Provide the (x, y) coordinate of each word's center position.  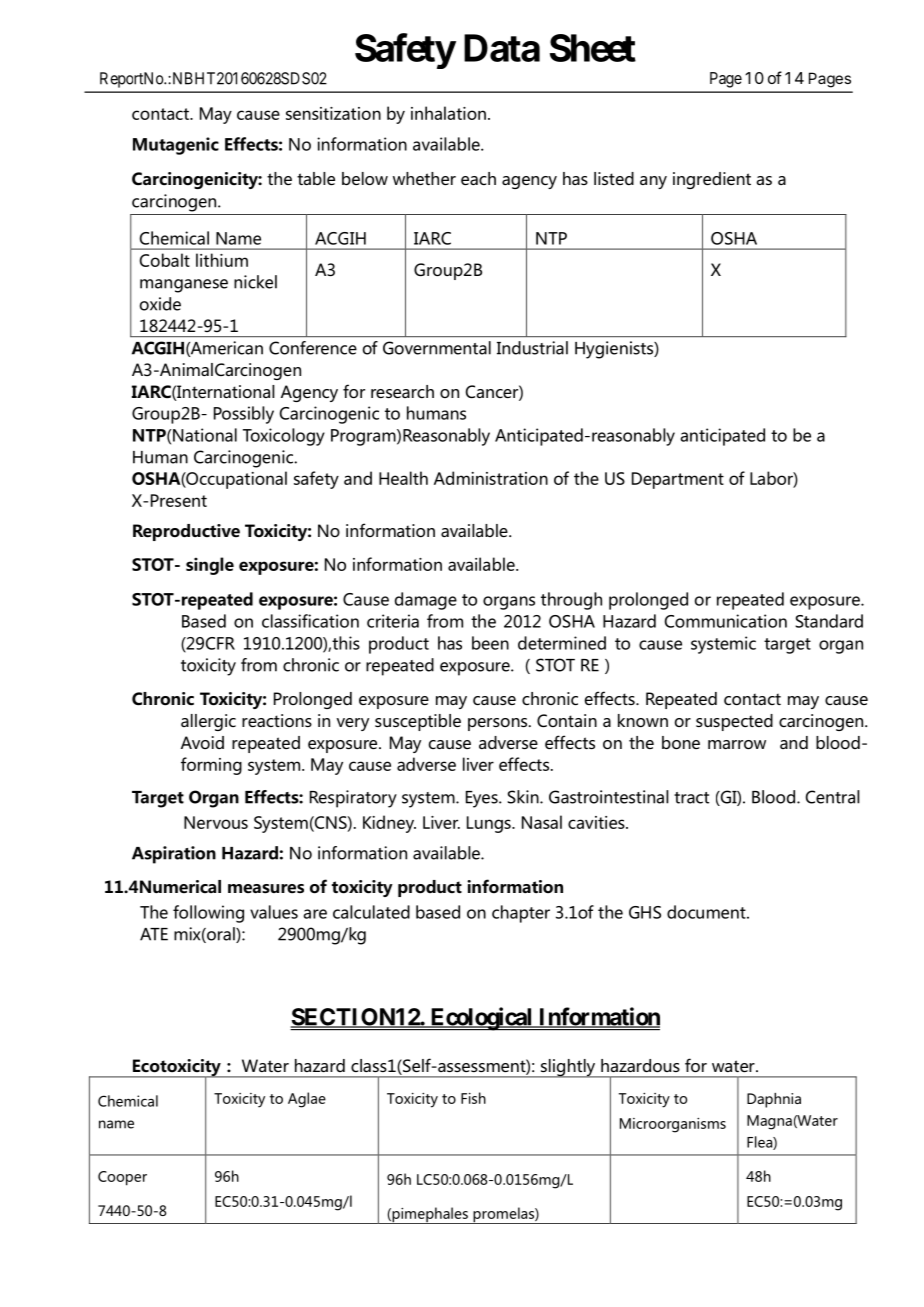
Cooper (122, 1178)
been (490, 643)
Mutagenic (176, 146)
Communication (726, 621)
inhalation (448, 113)
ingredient (712, 180)
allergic (208, 722)
